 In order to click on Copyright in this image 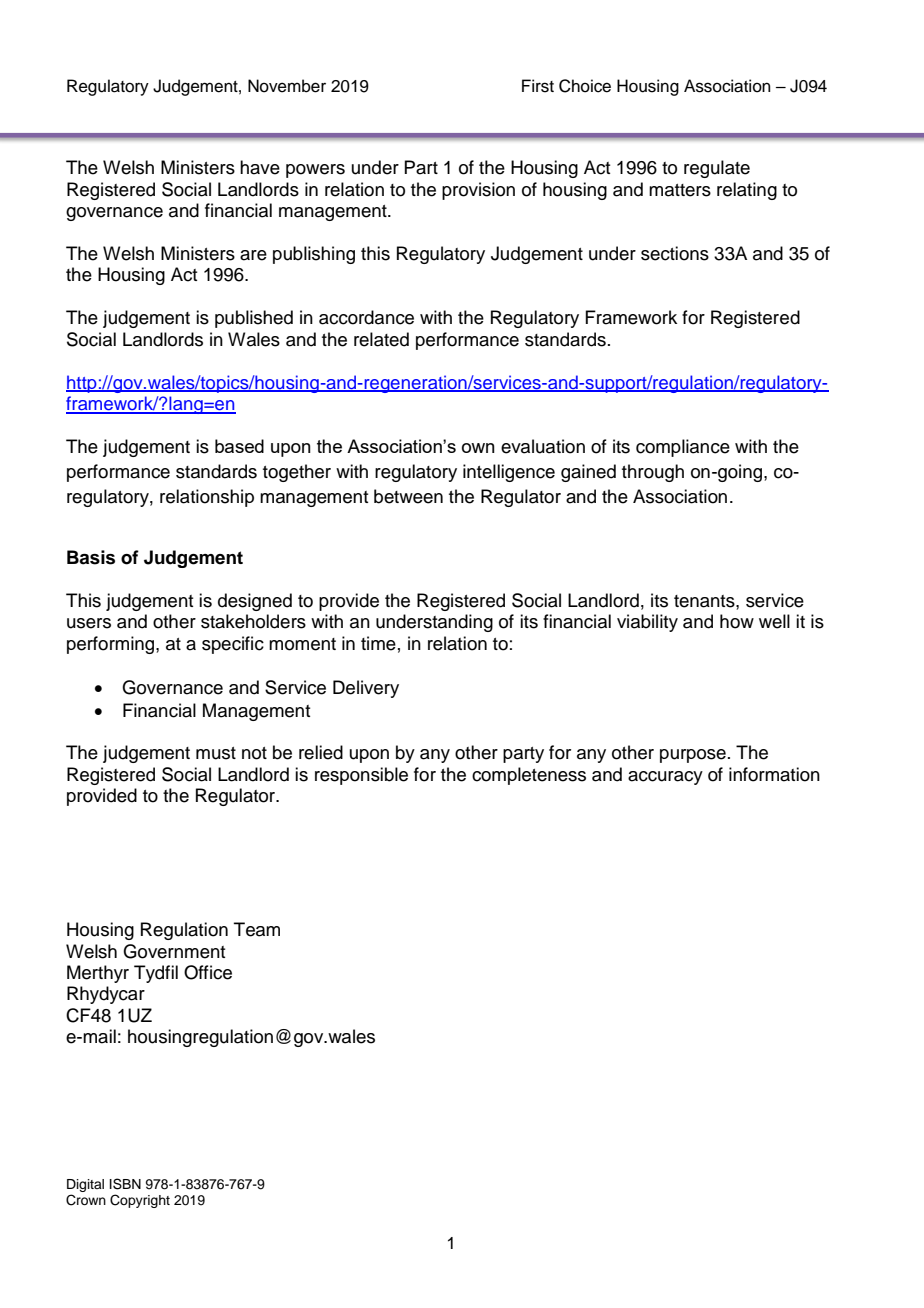, I will do `click(140, 1201)`.
